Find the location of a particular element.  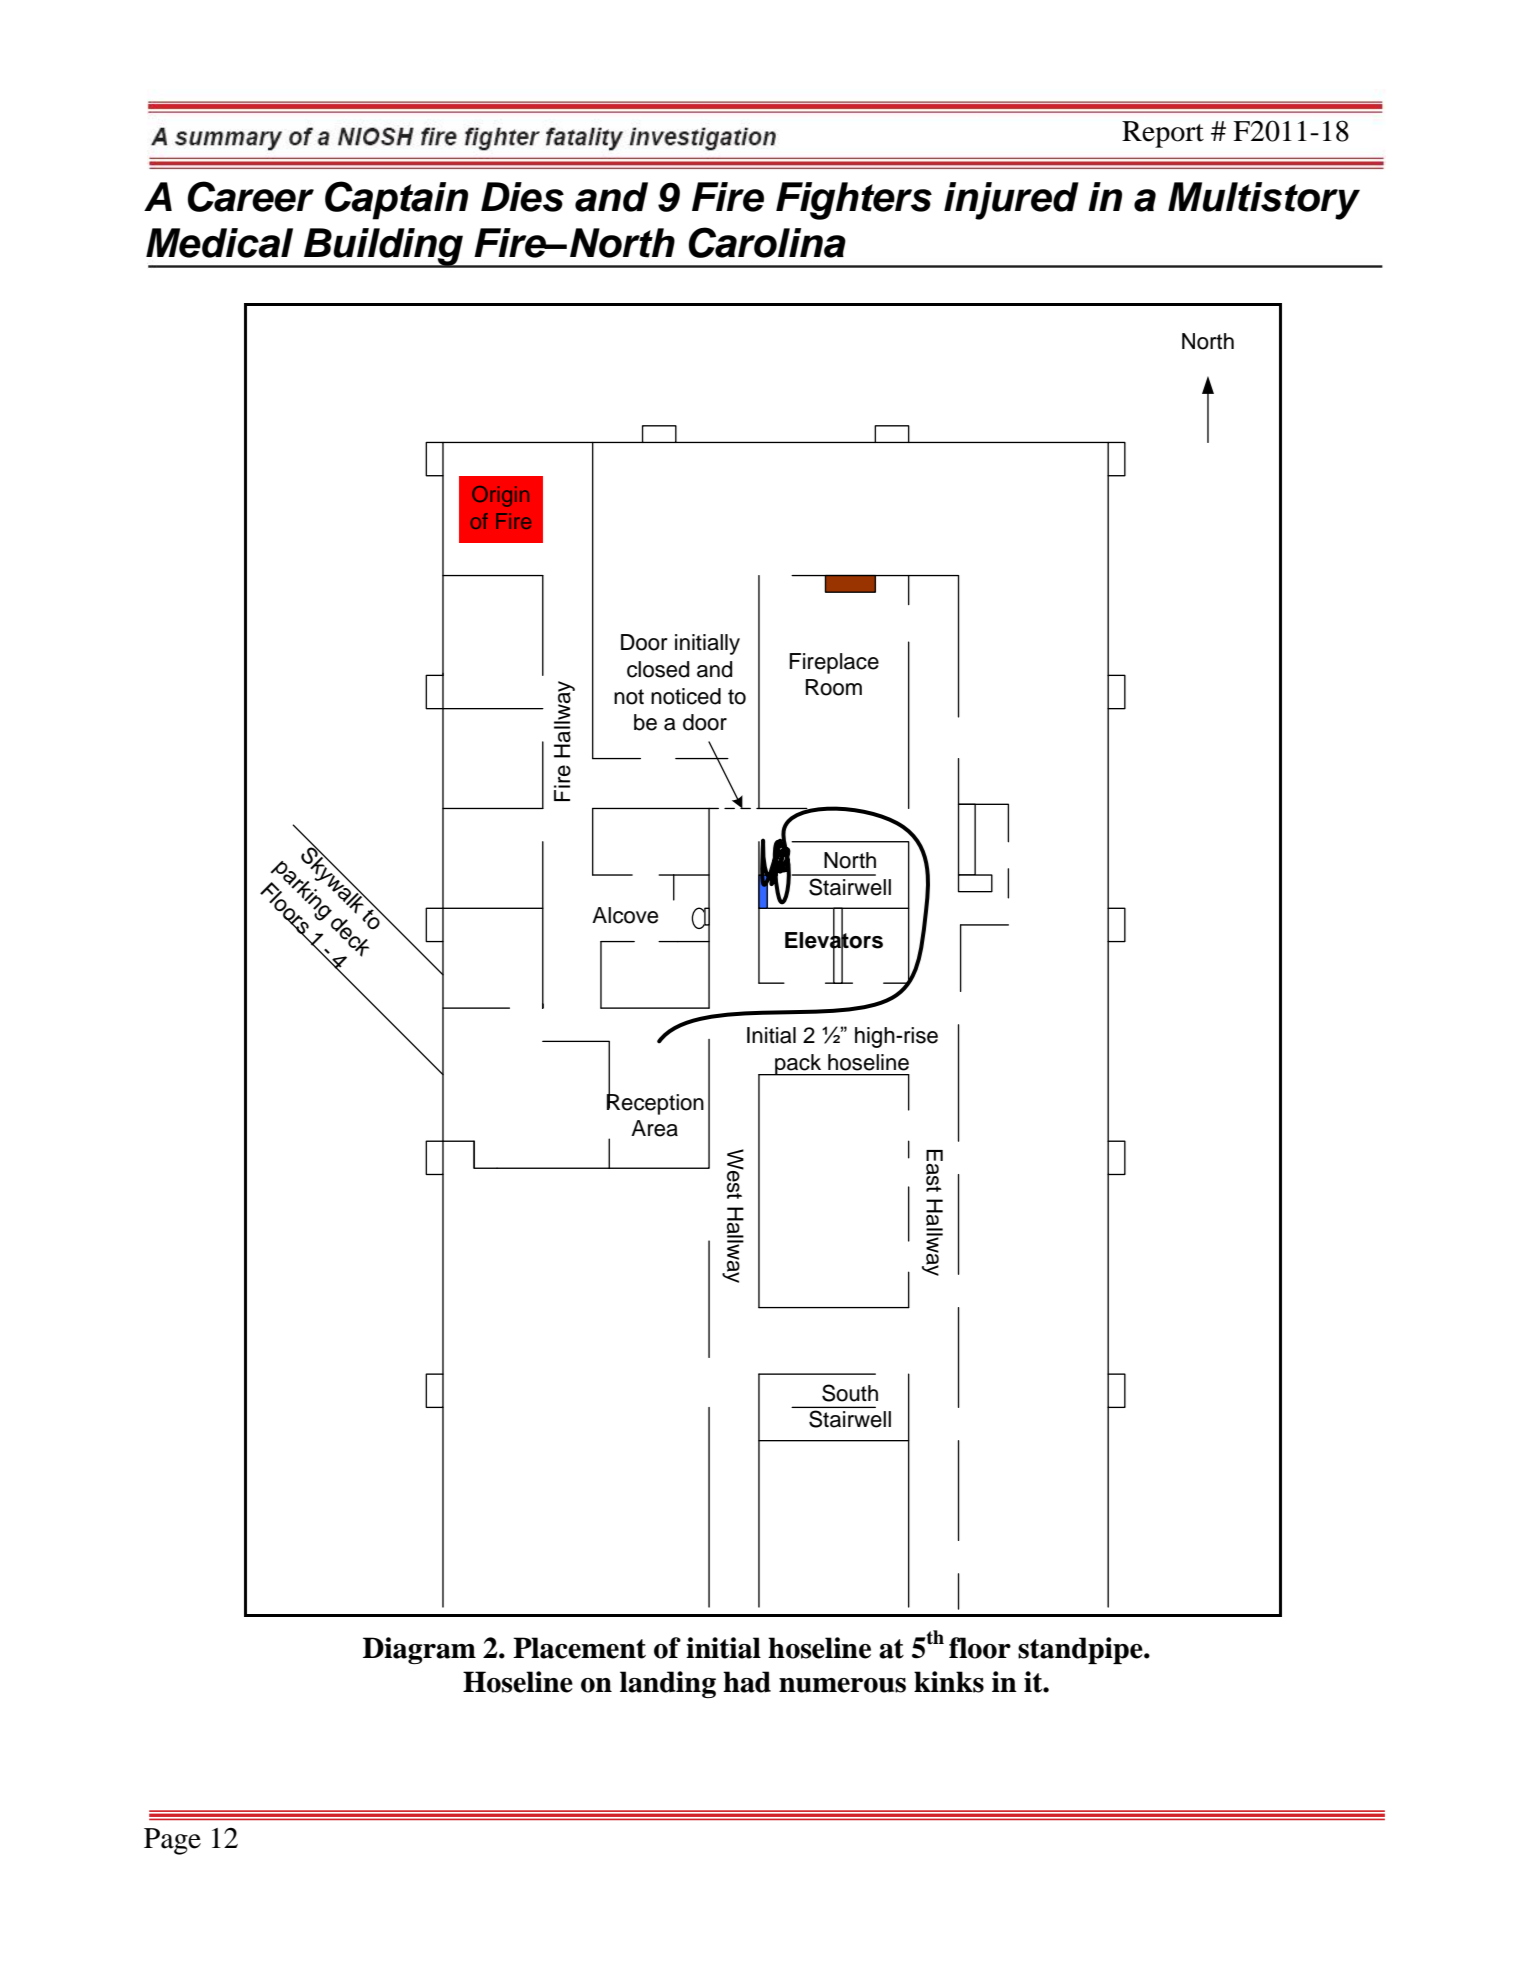

pack is located at coordinates (798, 1065).
